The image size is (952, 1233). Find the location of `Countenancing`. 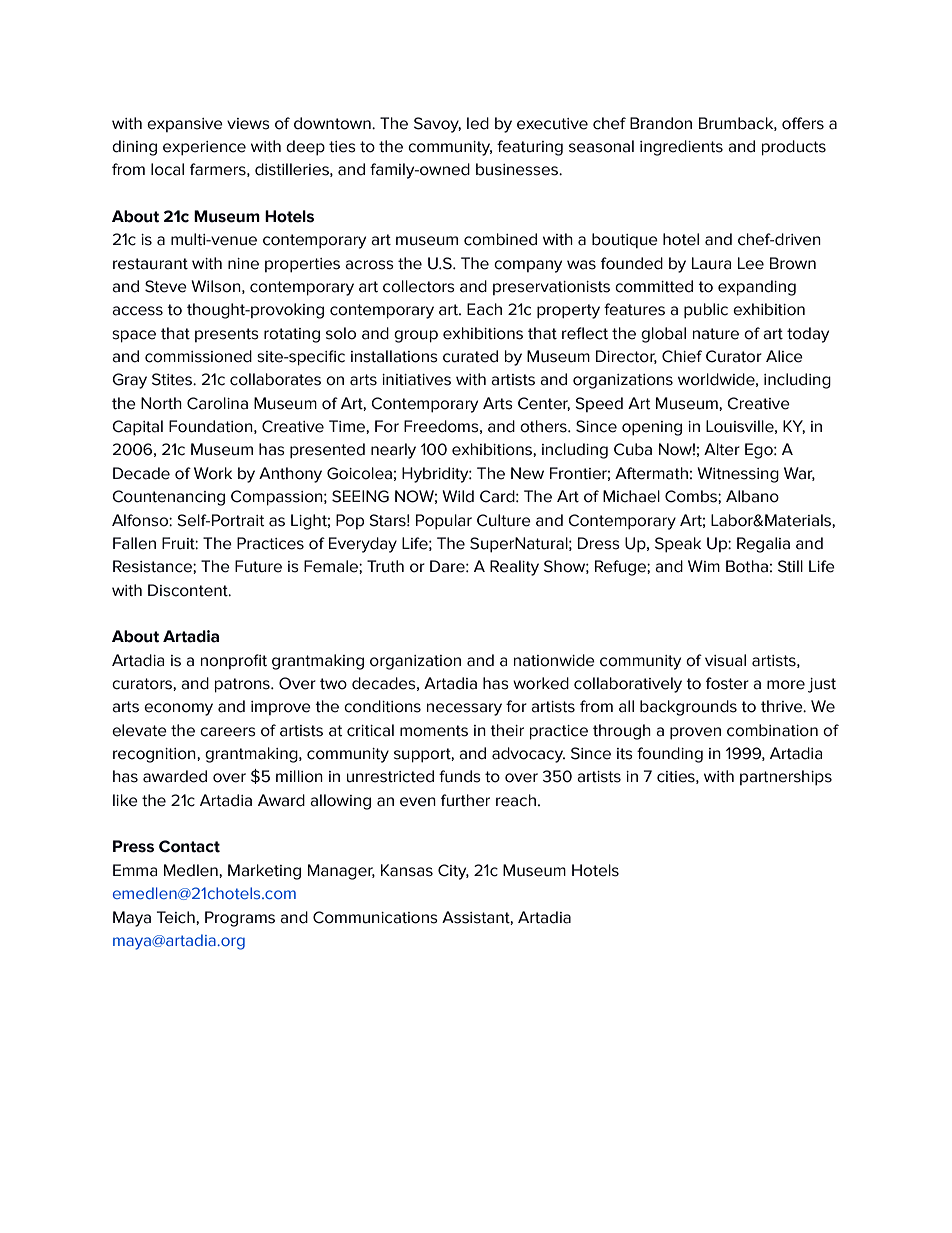

Countenancing is located at coordinates (168, 498).
